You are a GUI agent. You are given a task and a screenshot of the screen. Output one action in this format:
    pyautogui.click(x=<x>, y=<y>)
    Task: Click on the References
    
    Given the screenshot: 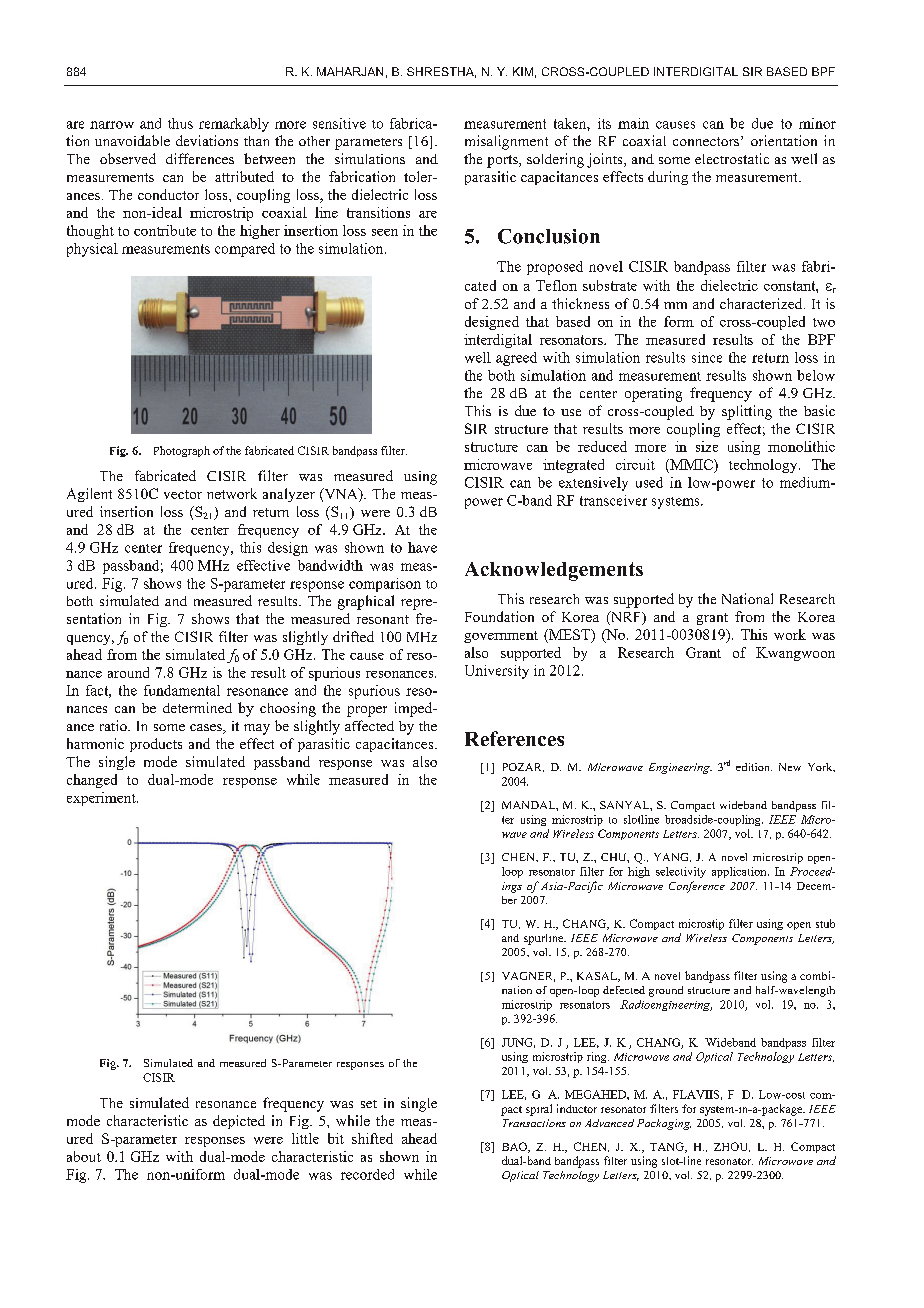 What is the action you would take?
    pyautogui.click(x=514, y=738)
